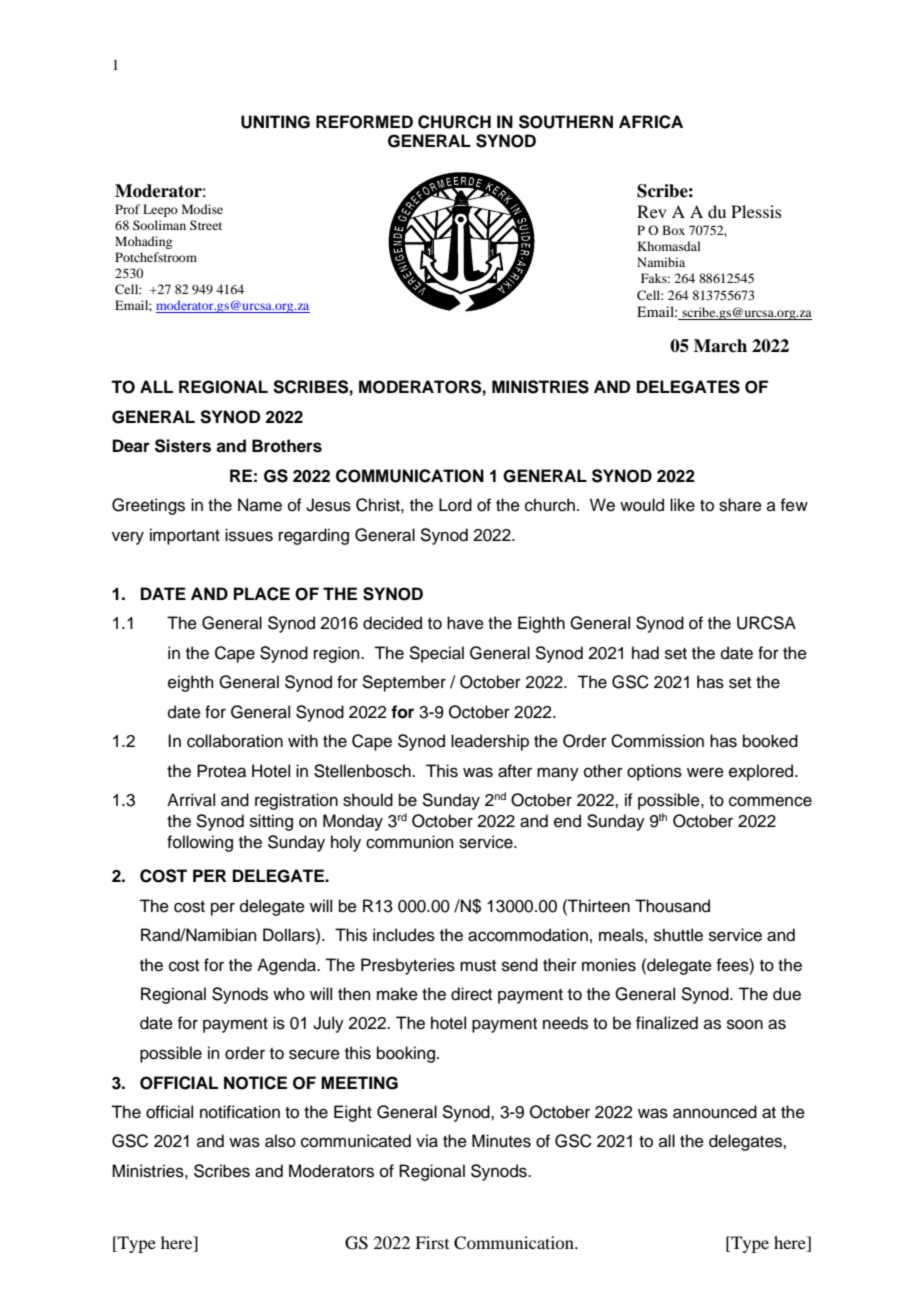 The height and width of the page is (1308, 924). I want to click on UNITING, so click(275, 122).
